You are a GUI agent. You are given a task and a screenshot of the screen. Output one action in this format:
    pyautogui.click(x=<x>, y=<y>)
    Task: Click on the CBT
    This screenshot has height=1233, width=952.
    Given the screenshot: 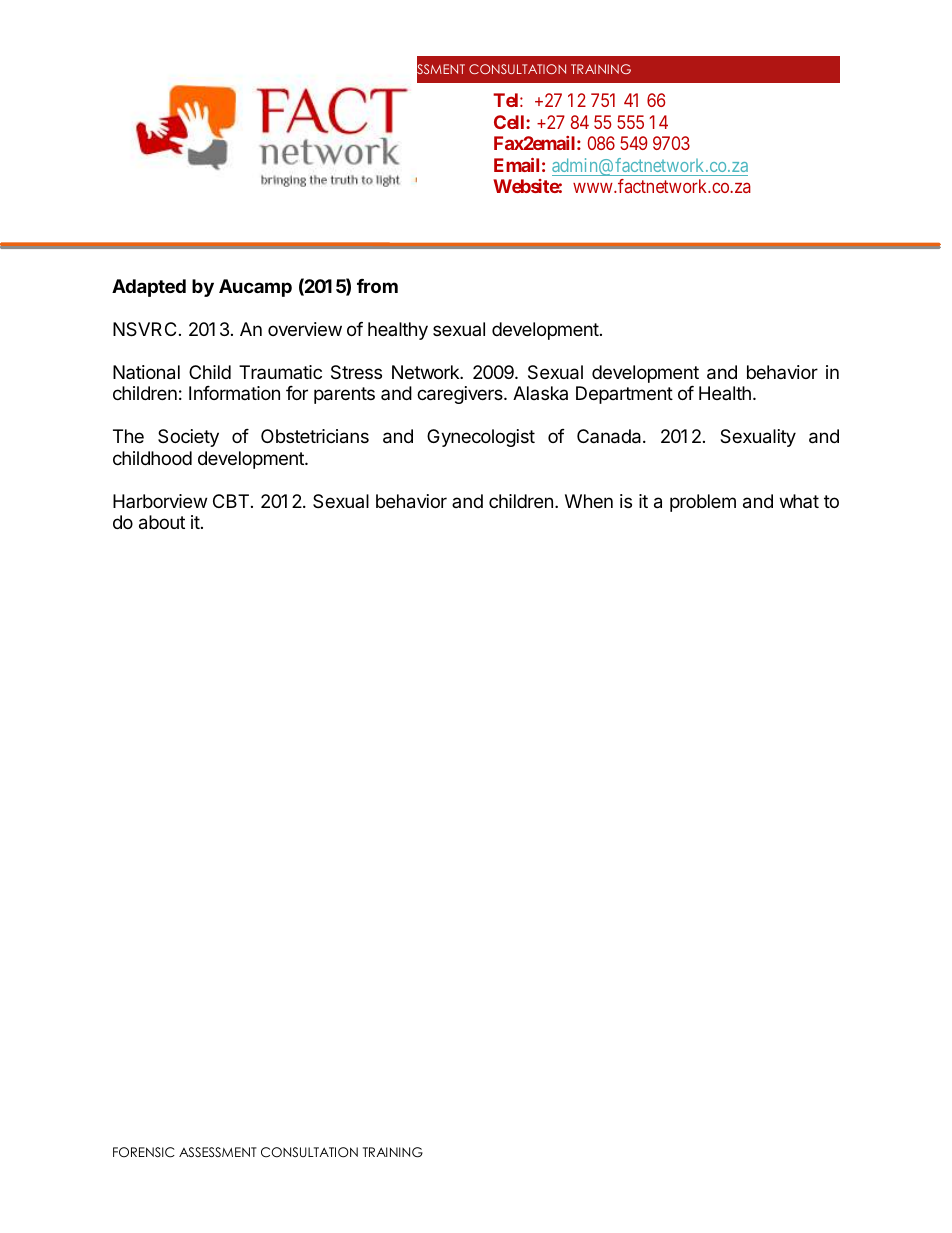 What is the action you would take?
    pyautogui.click(x=231, y=501)
